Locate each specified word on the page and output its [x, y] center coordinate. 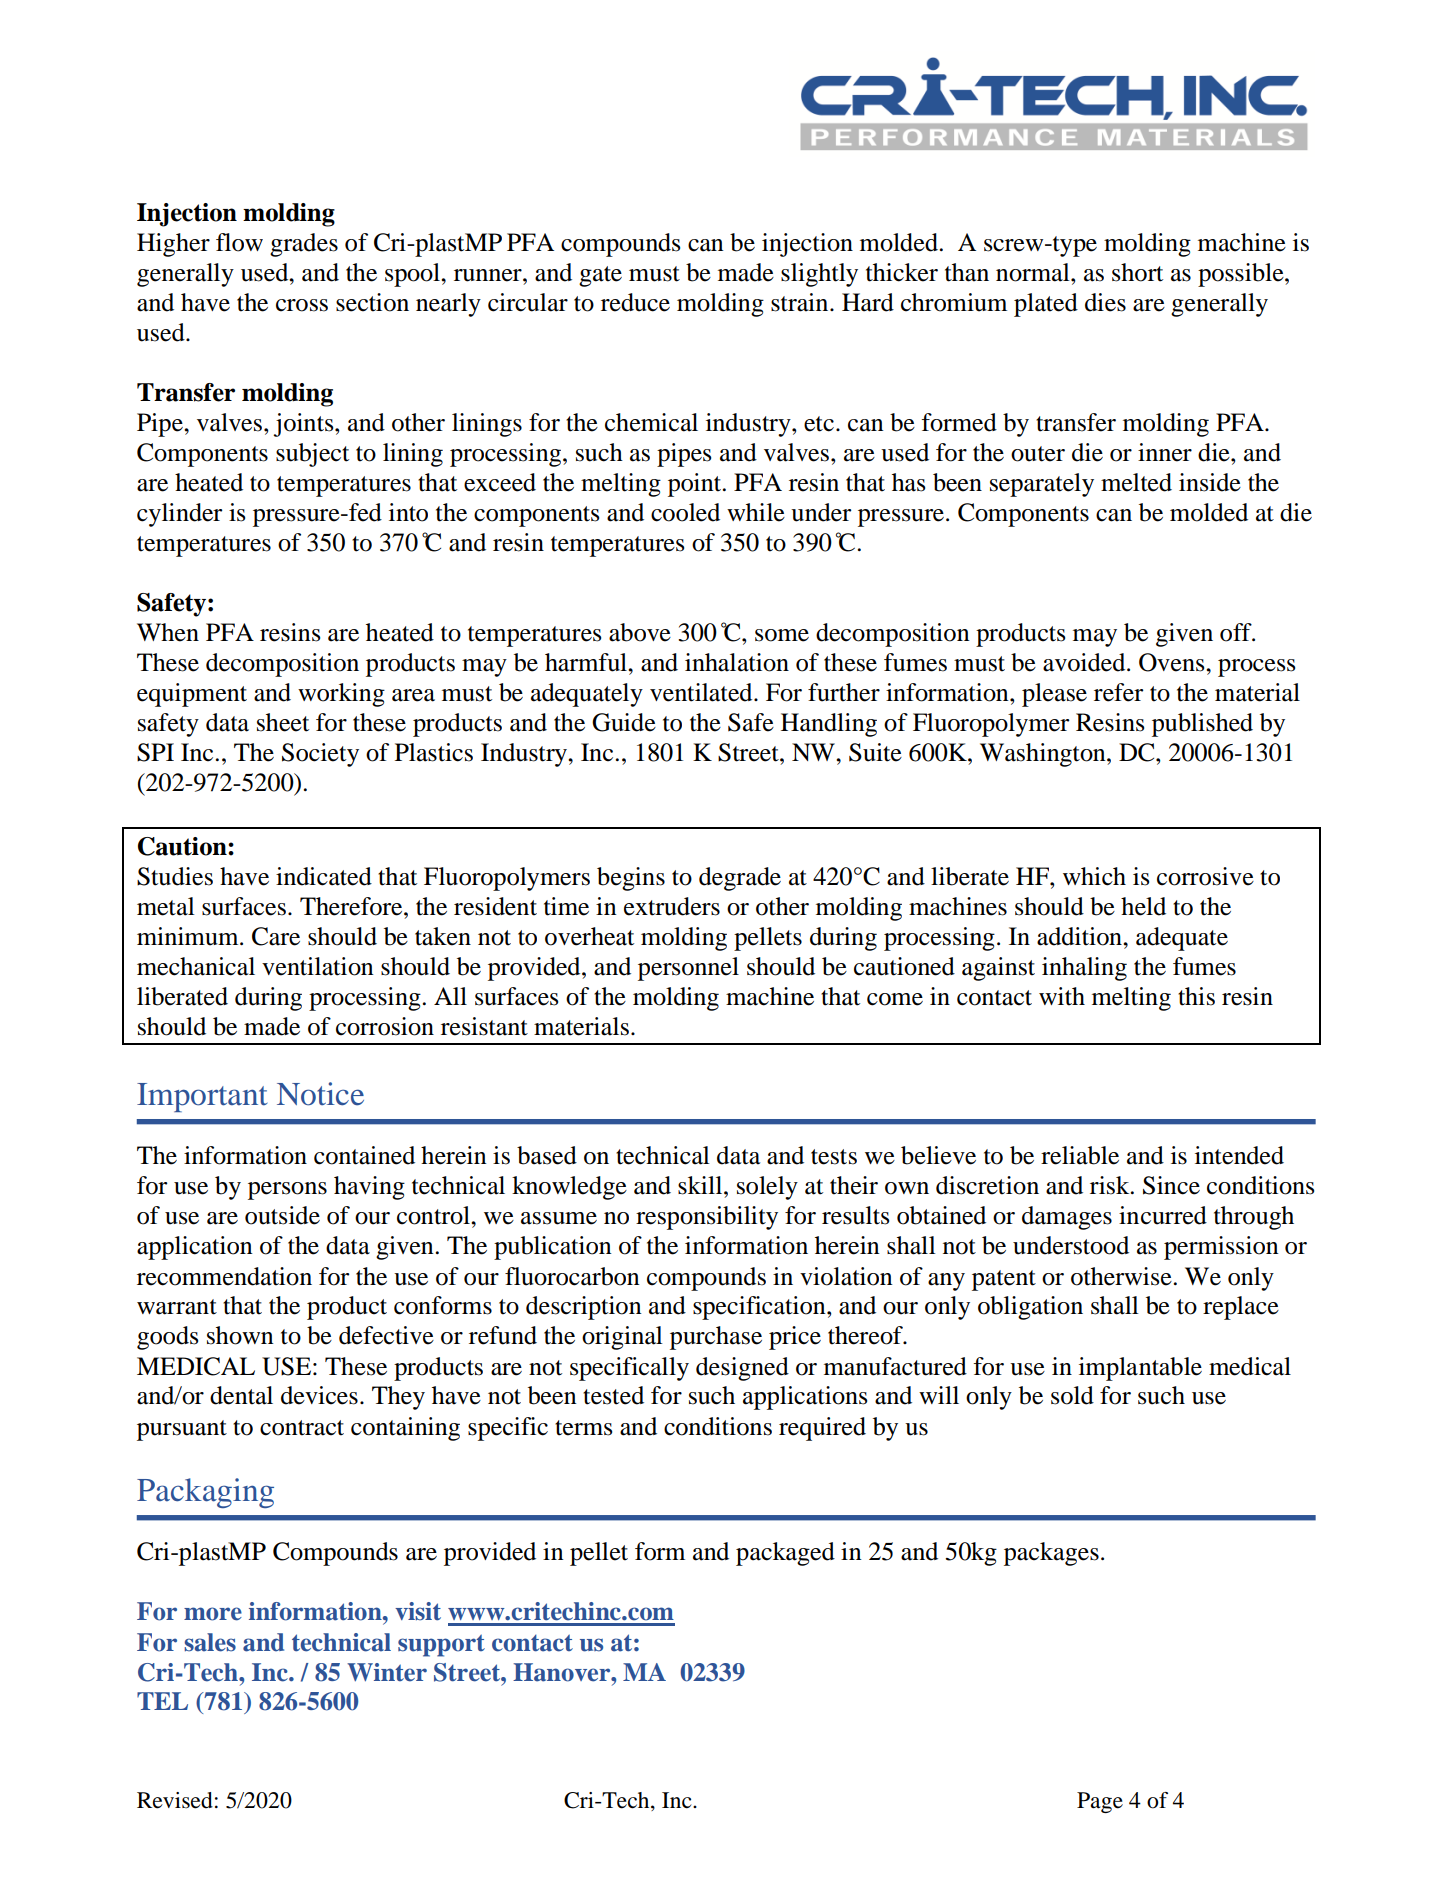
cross [302, 305]
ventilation [318, 966]
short [1137, 272]
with [1062, 996]
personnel [688, 969]
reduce [635, 302]
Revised [175, 1800]
